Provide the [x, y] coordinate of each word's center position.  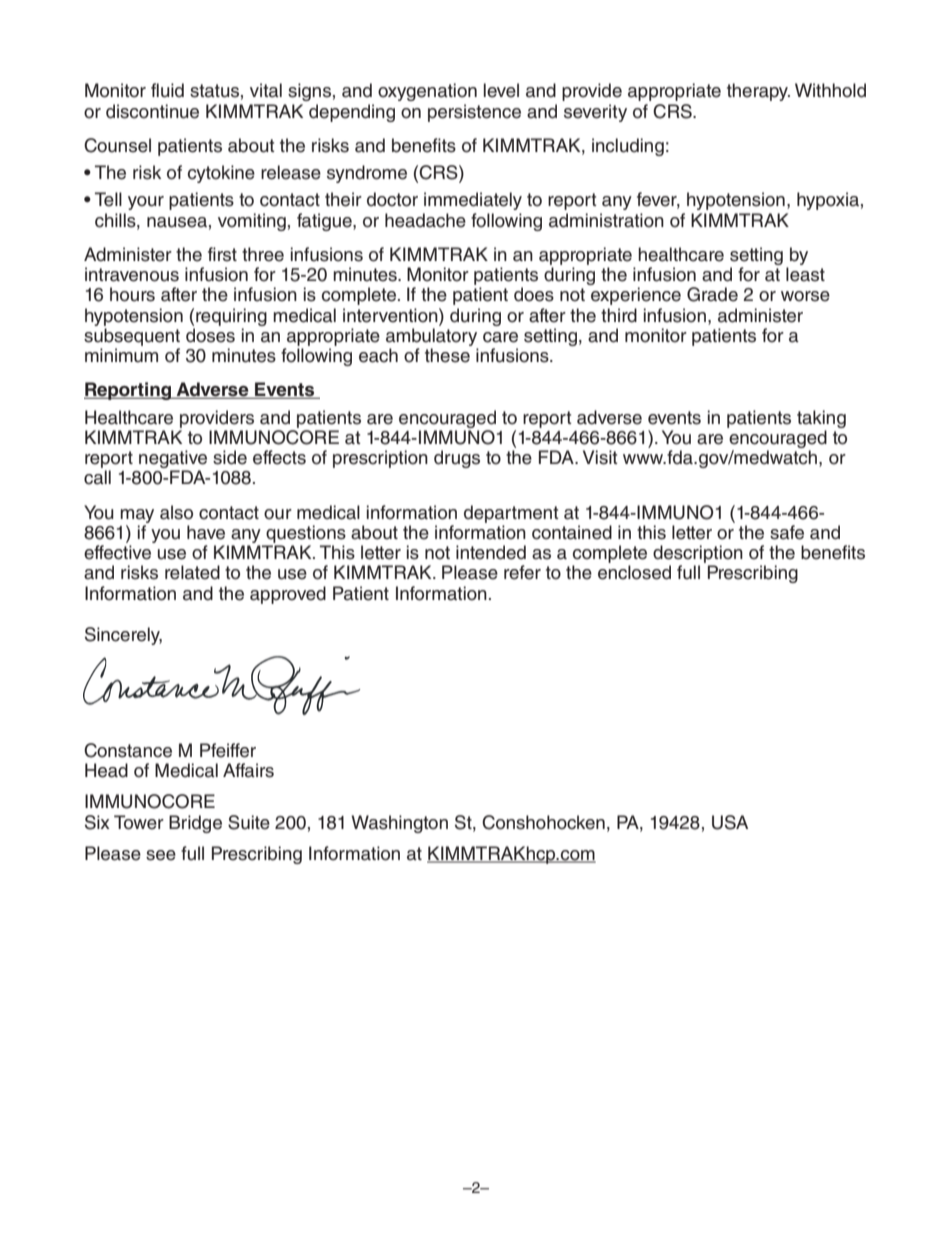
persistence [474, 113]
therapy [758, 92]
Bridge [195, 824]
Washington [399, 824]
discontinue [152, 111]
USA [730, 822]
